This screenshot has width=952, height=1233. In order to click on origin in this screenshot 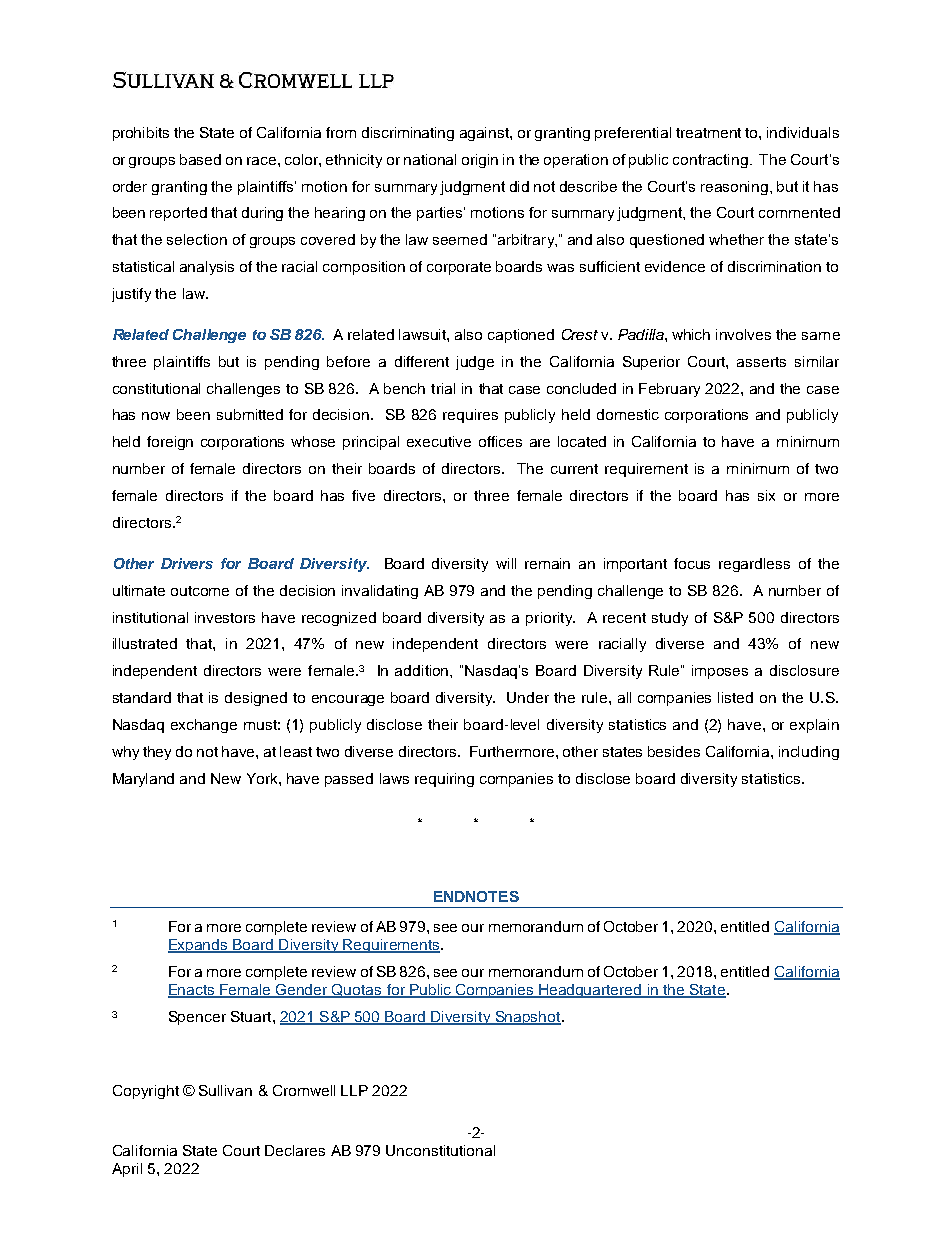, I will do `click(480, 161)`.
